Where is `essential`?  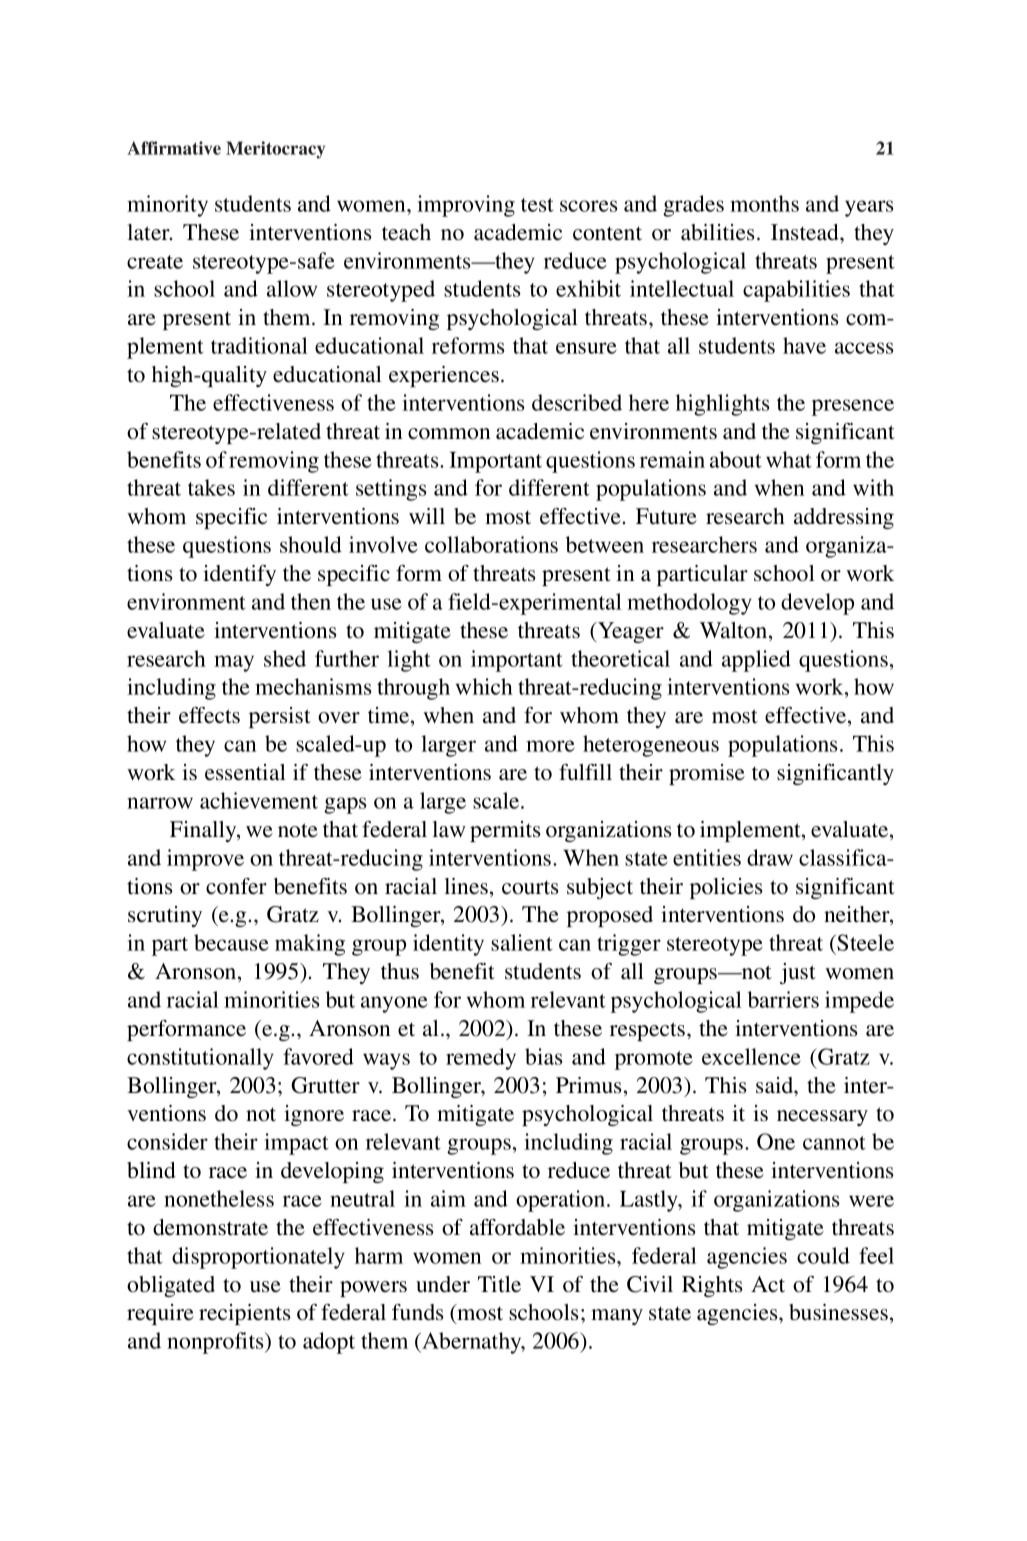
essential is located at coordinates (245, 772).
